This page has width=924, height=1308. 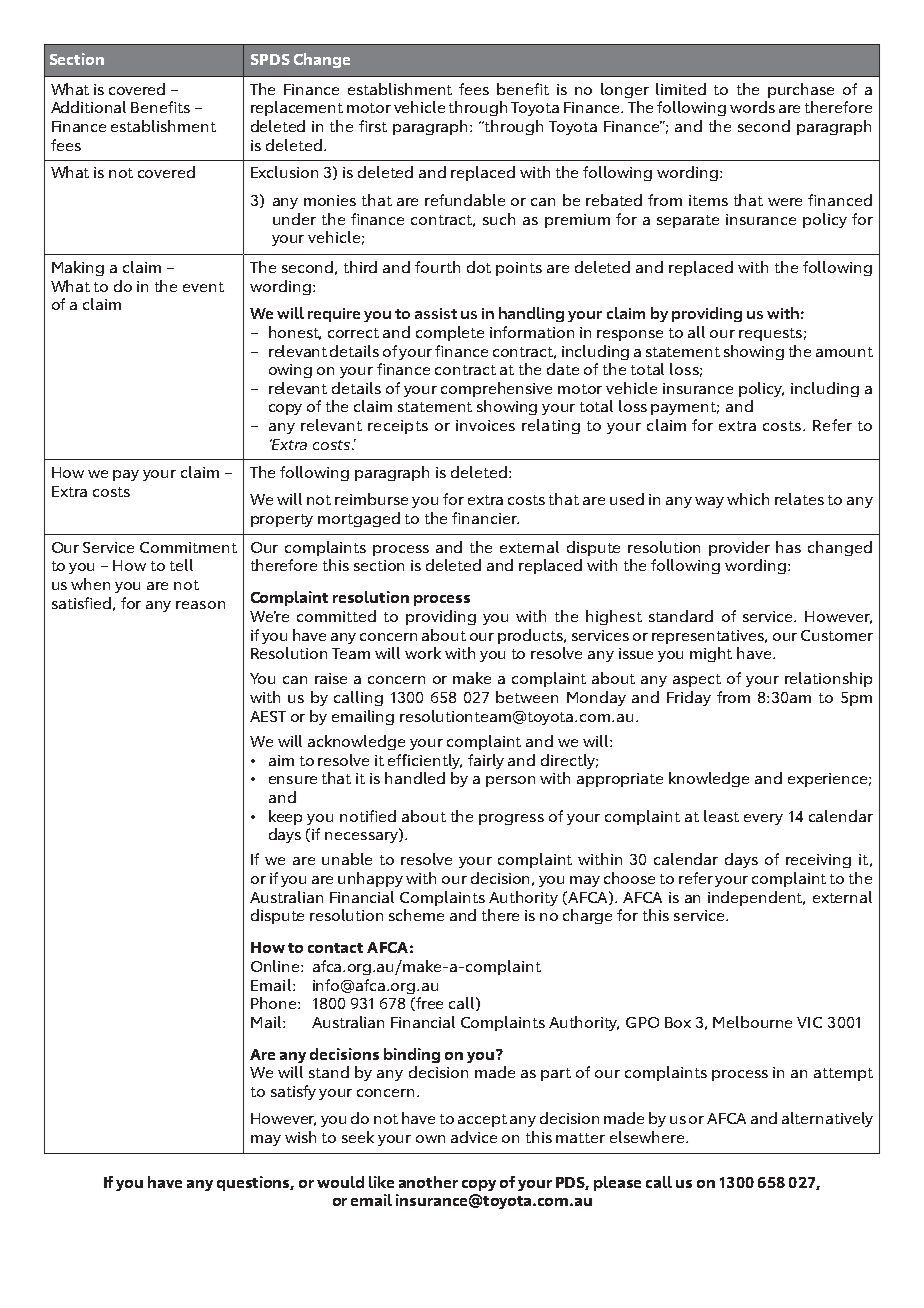 I want to click on invoices, so click(x=485, y=425).
